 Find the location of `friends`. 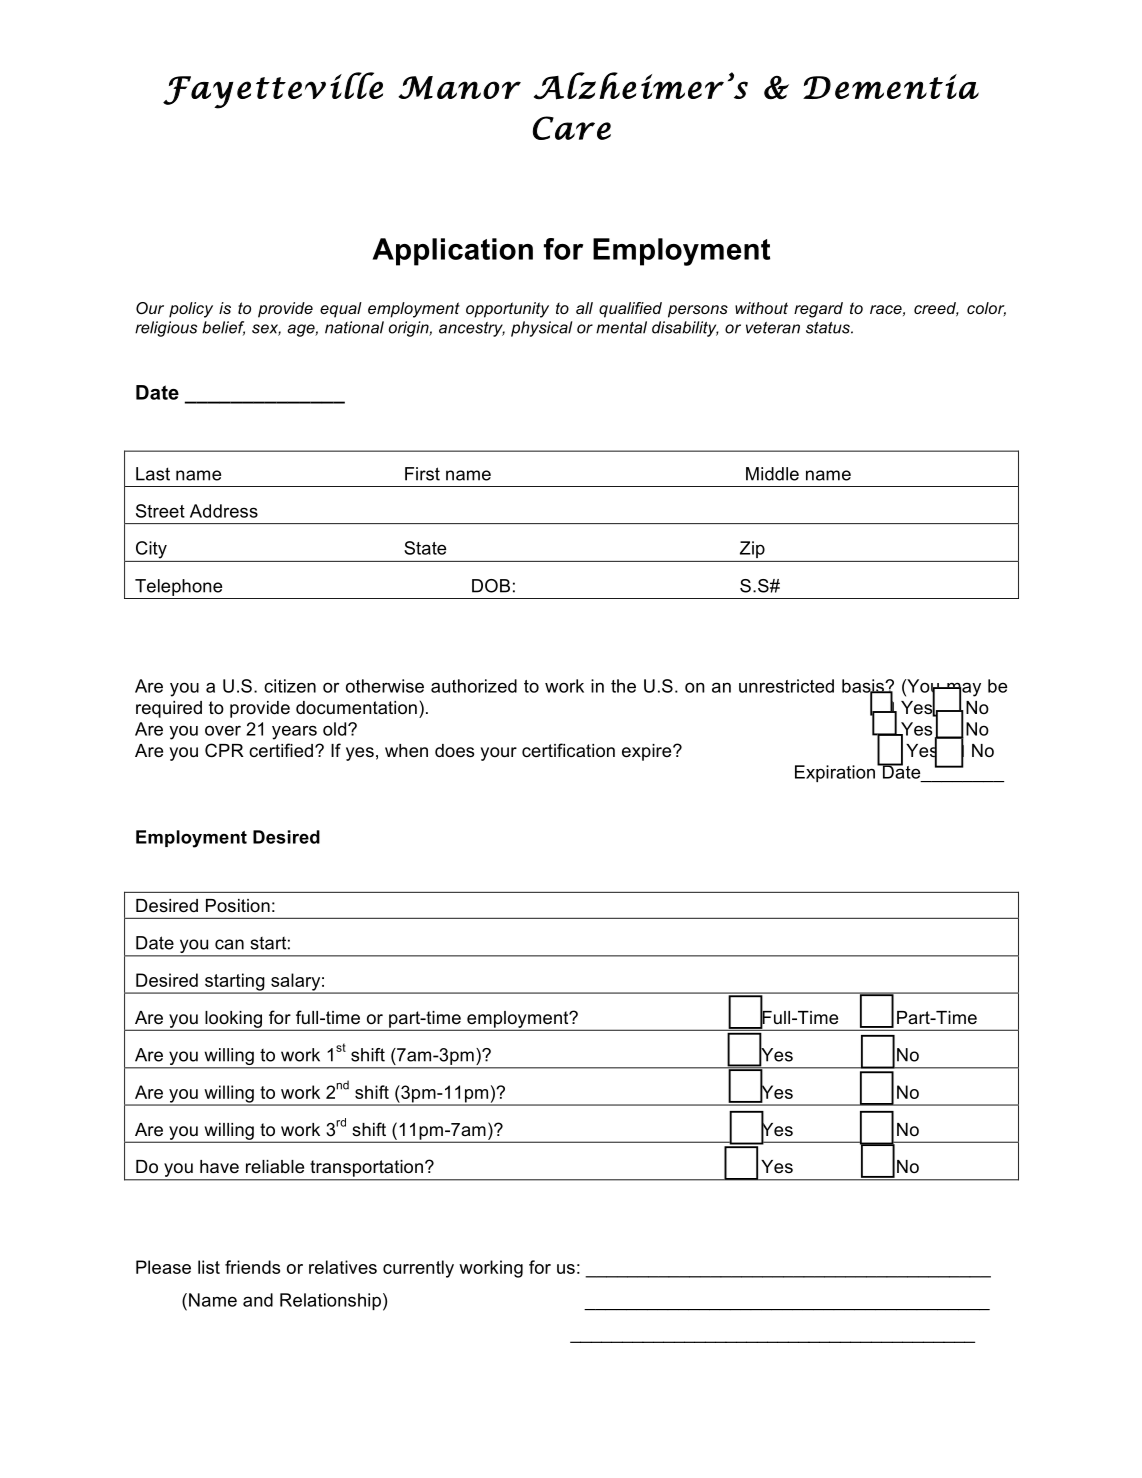

friends is located at coordinates (252, 1267).
